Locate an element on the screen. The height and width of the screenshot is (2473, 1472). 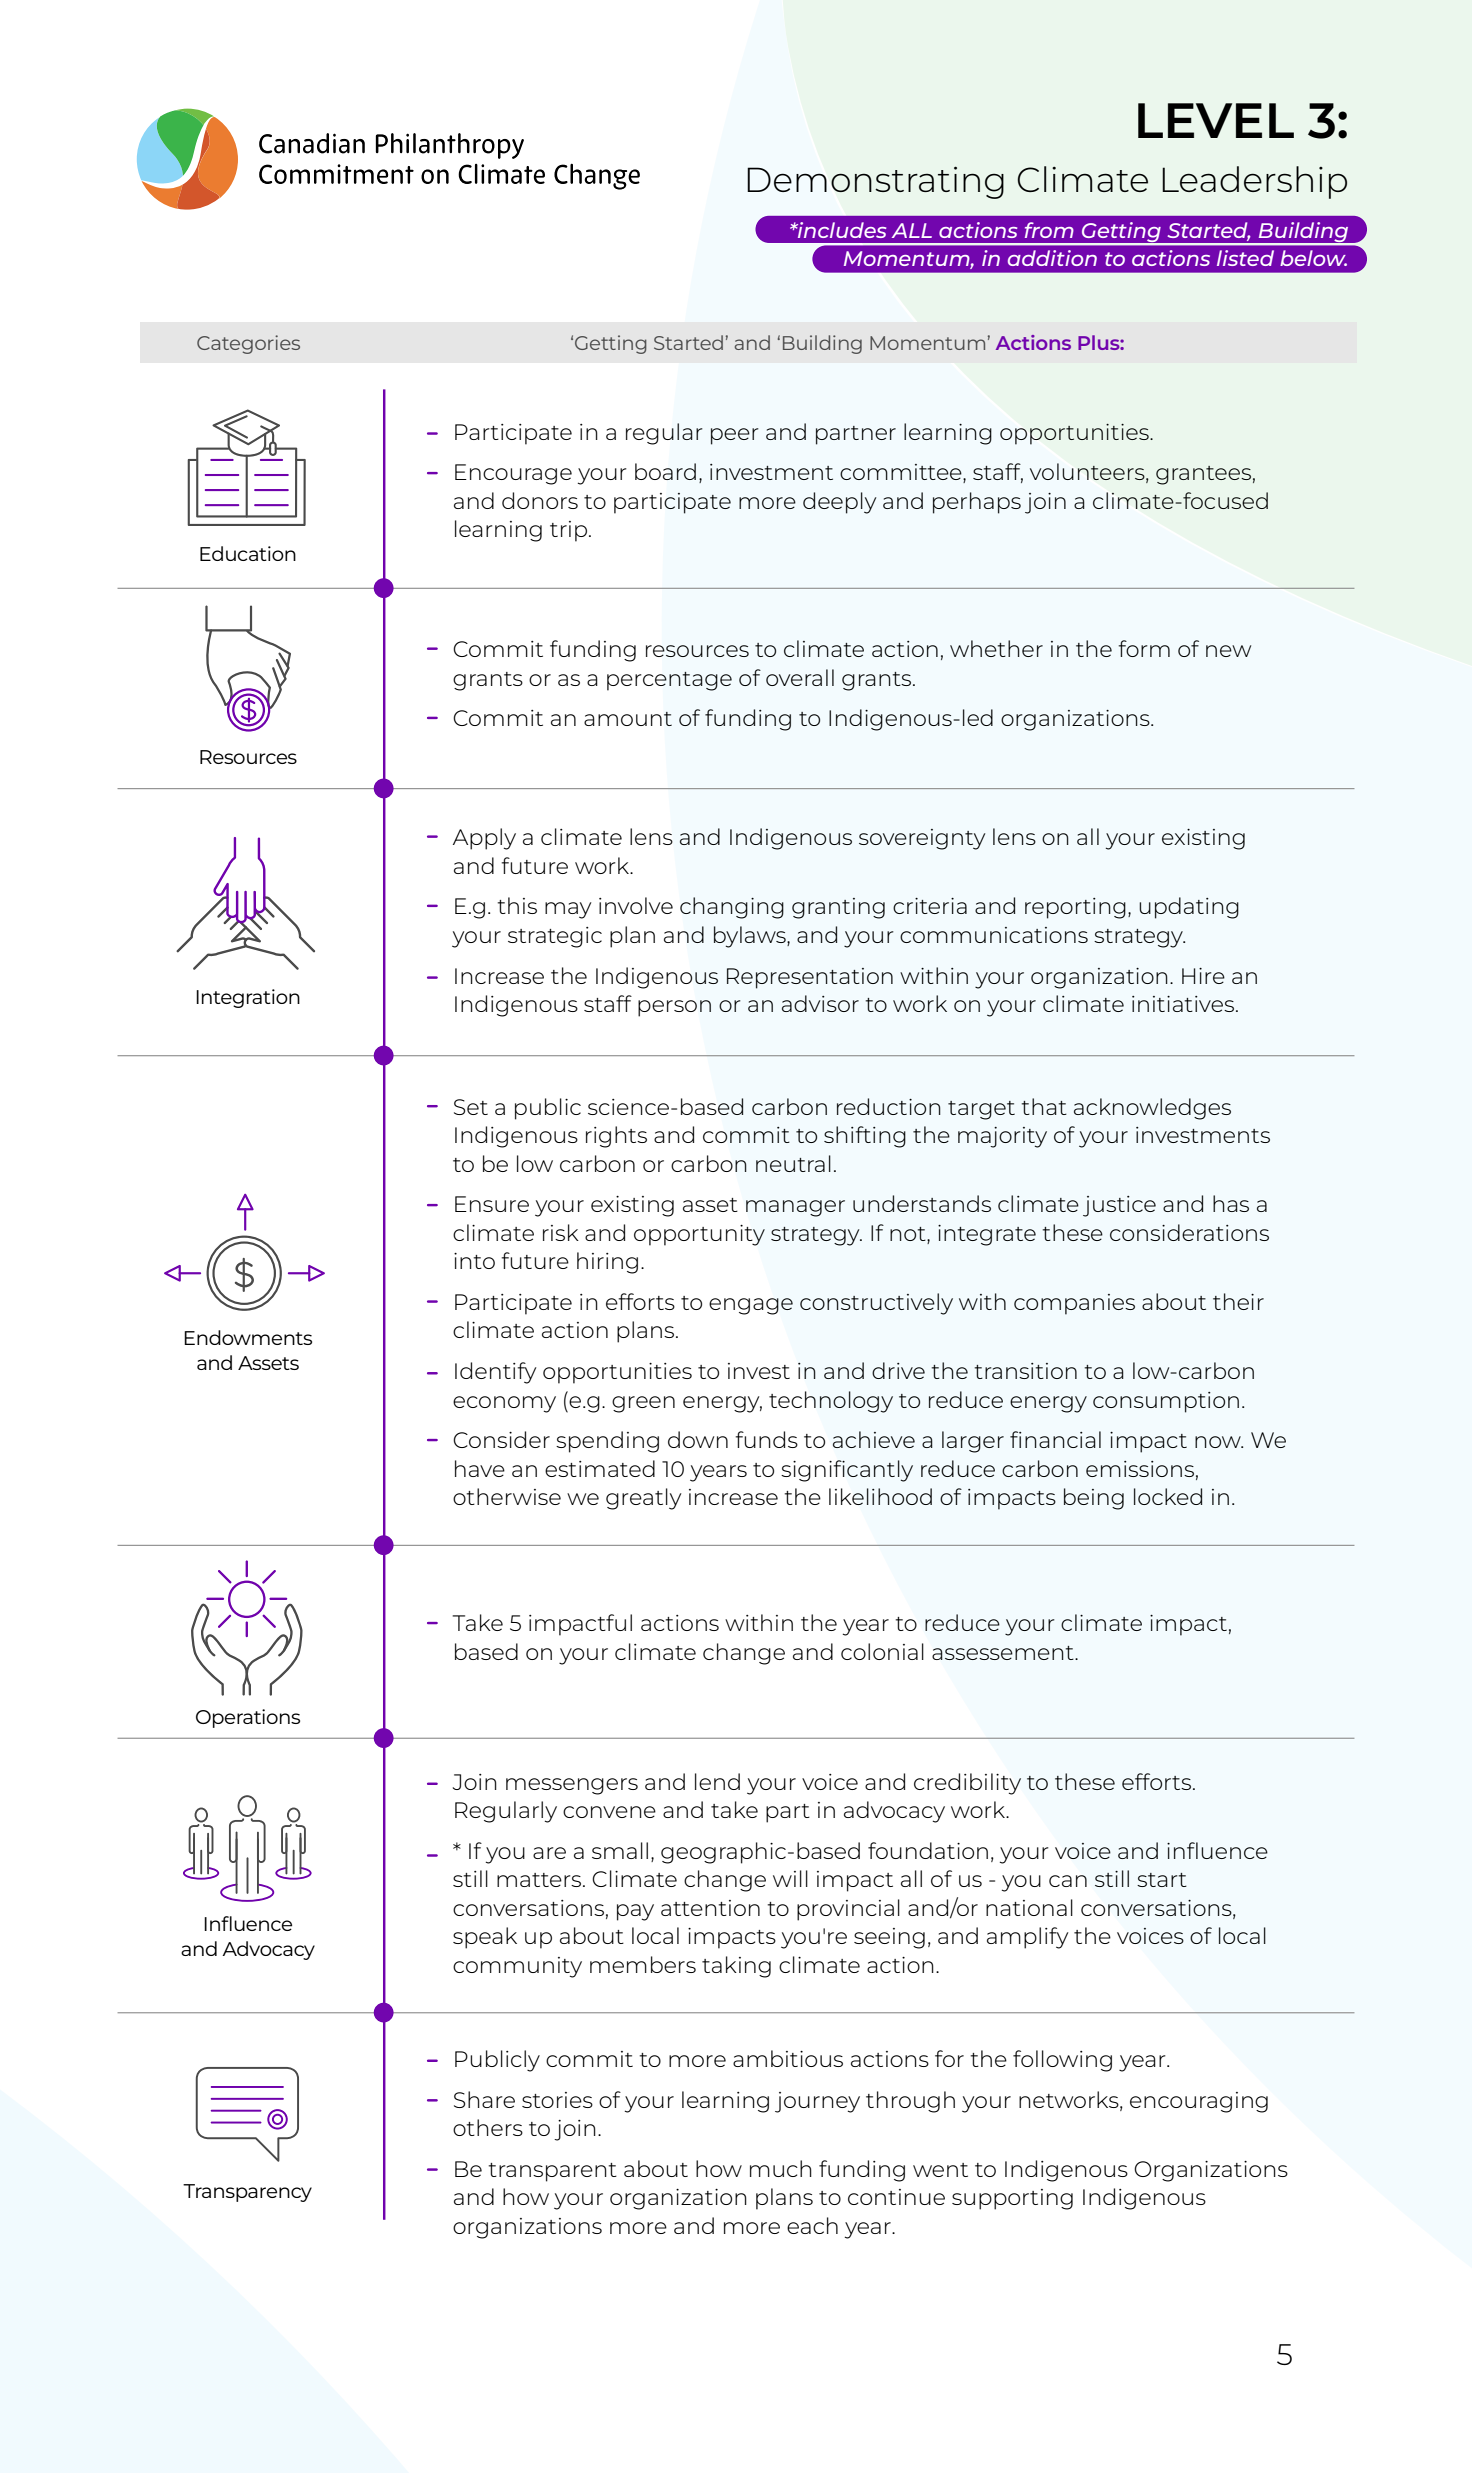
overall is located at coordinates (800, 677).
